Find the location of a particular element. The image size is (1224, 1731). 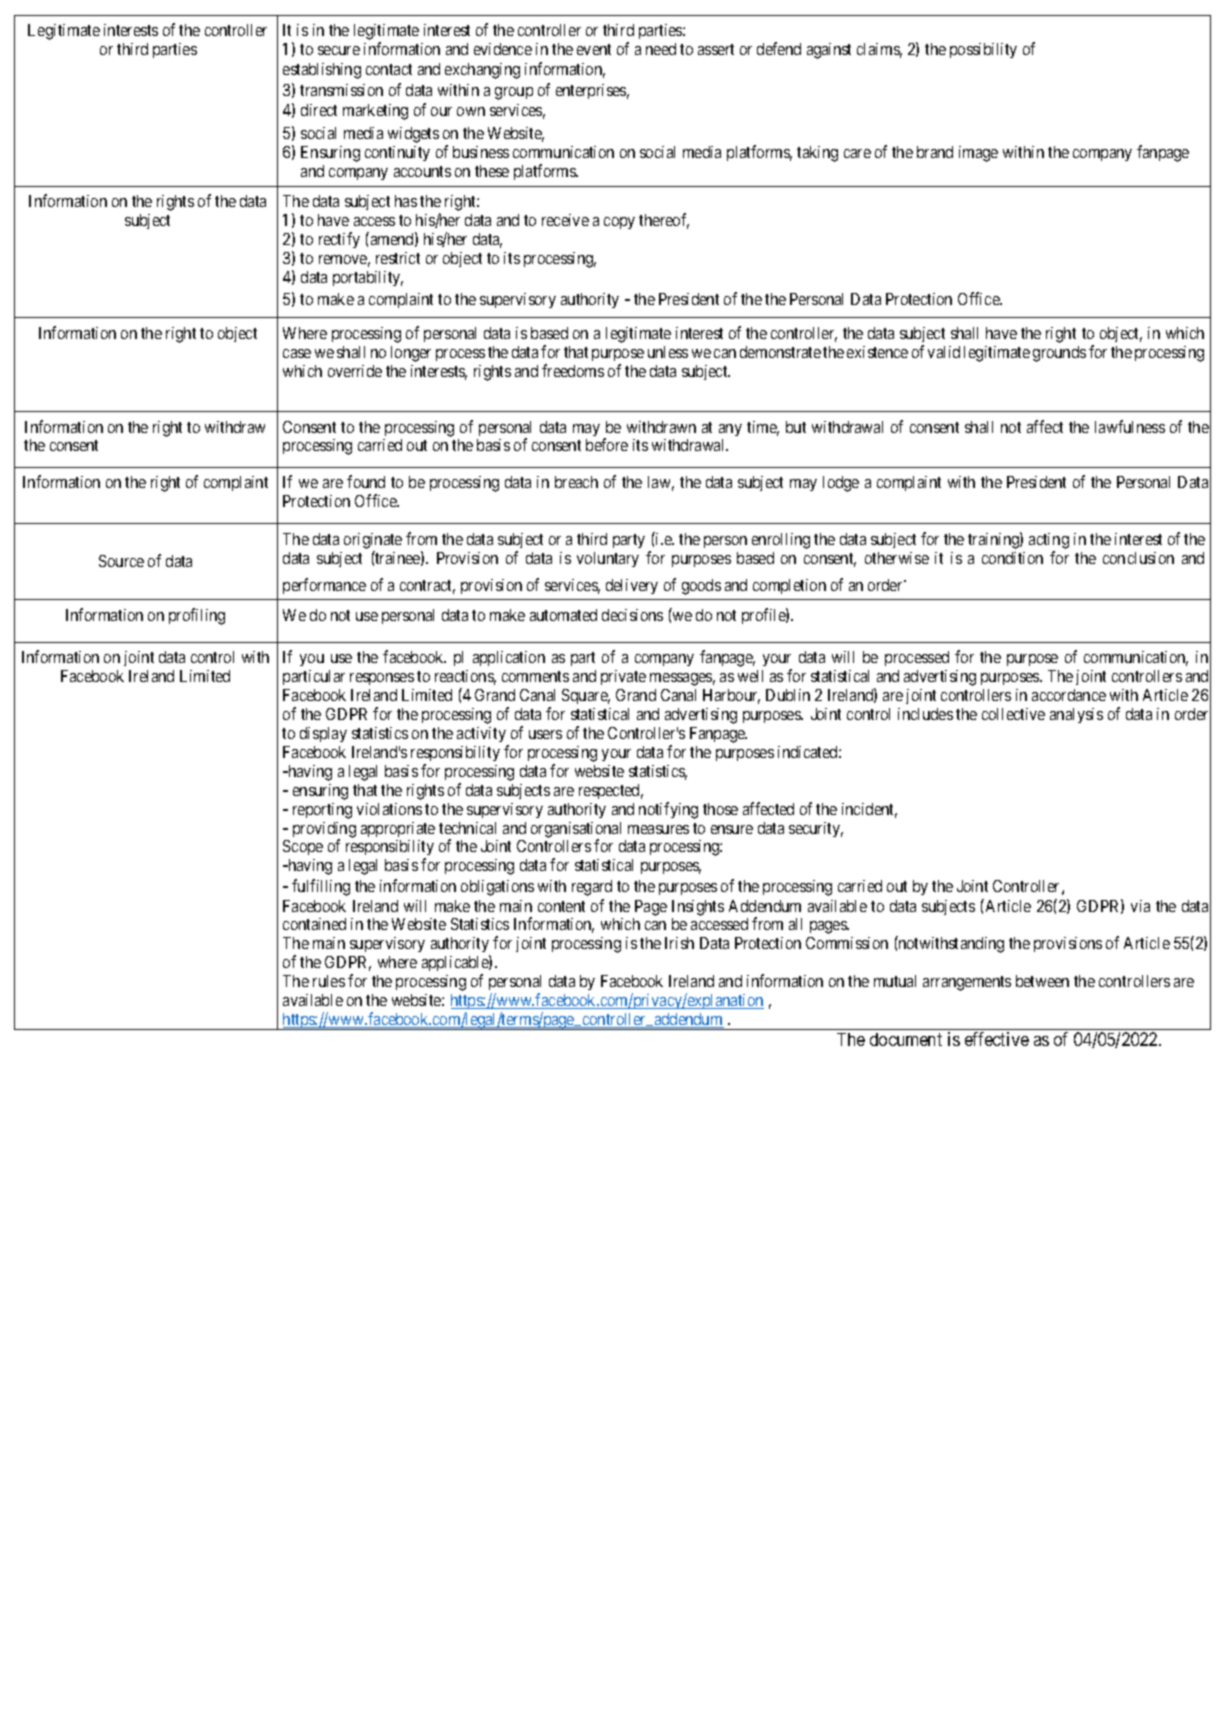

Square is located at coordinates (586, 696).
